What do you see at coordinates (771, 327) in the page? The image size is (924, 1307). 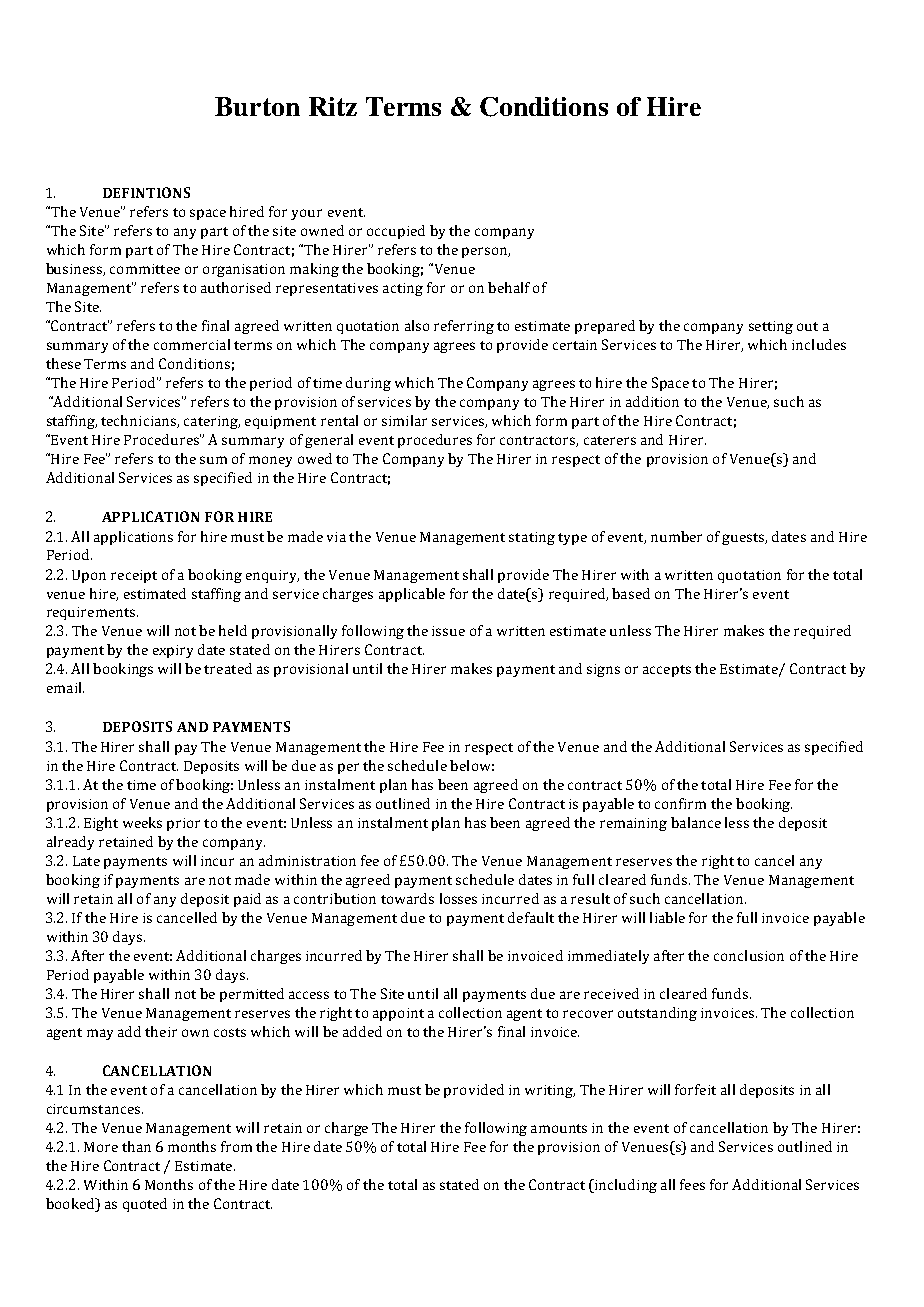 I see `setting` at bounding box center [771, 327].
